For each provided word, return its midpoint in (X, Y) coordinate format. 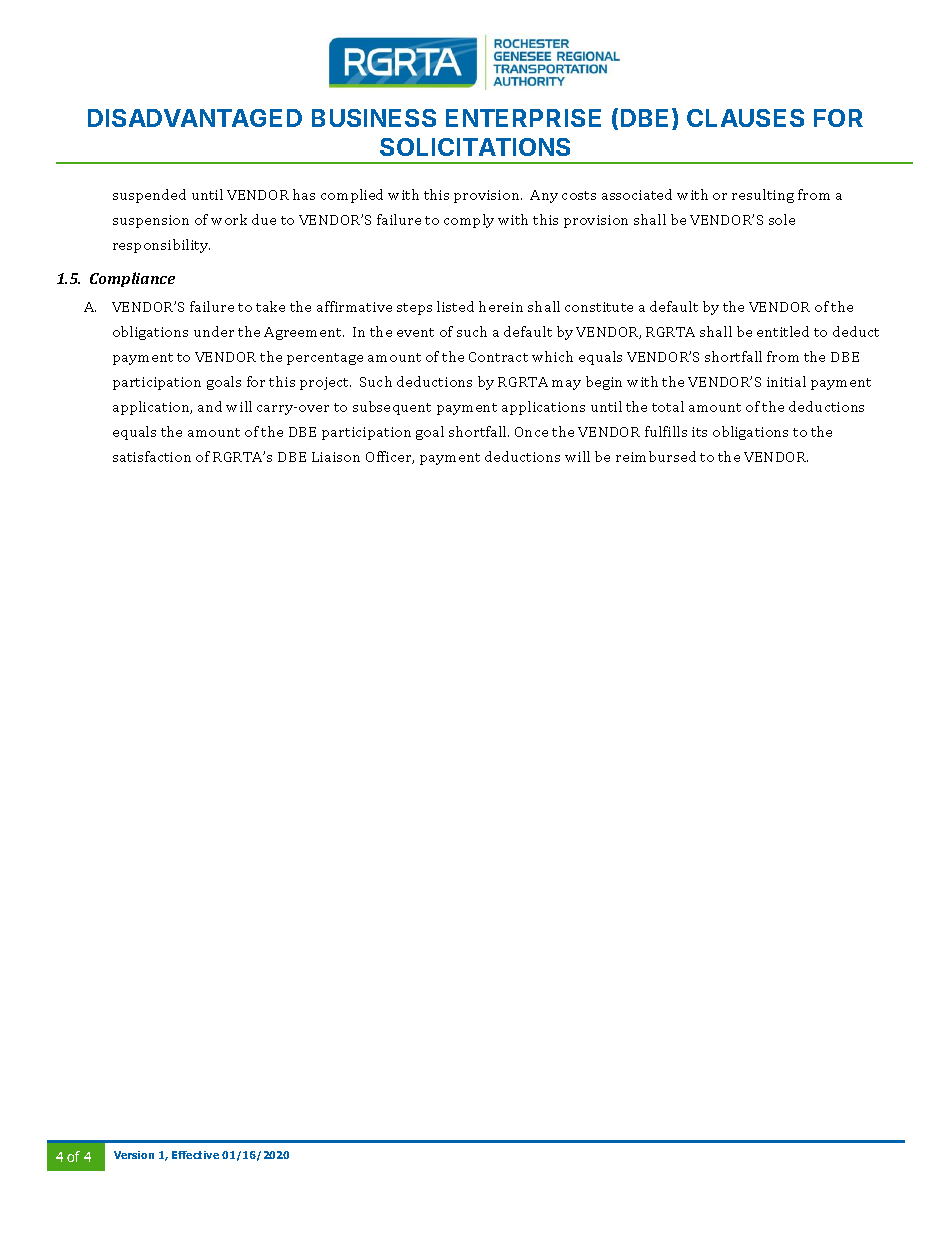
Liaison (336, 457)
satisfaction (152, 456)
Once (531, 432)
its (699, 432)
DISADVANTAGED (195, 118)
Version (134, 1155)
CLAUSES (745, 118)
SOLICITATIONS (475, 147)
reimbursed (656, 456)
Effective (195, 1155)
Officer (390, 457)
